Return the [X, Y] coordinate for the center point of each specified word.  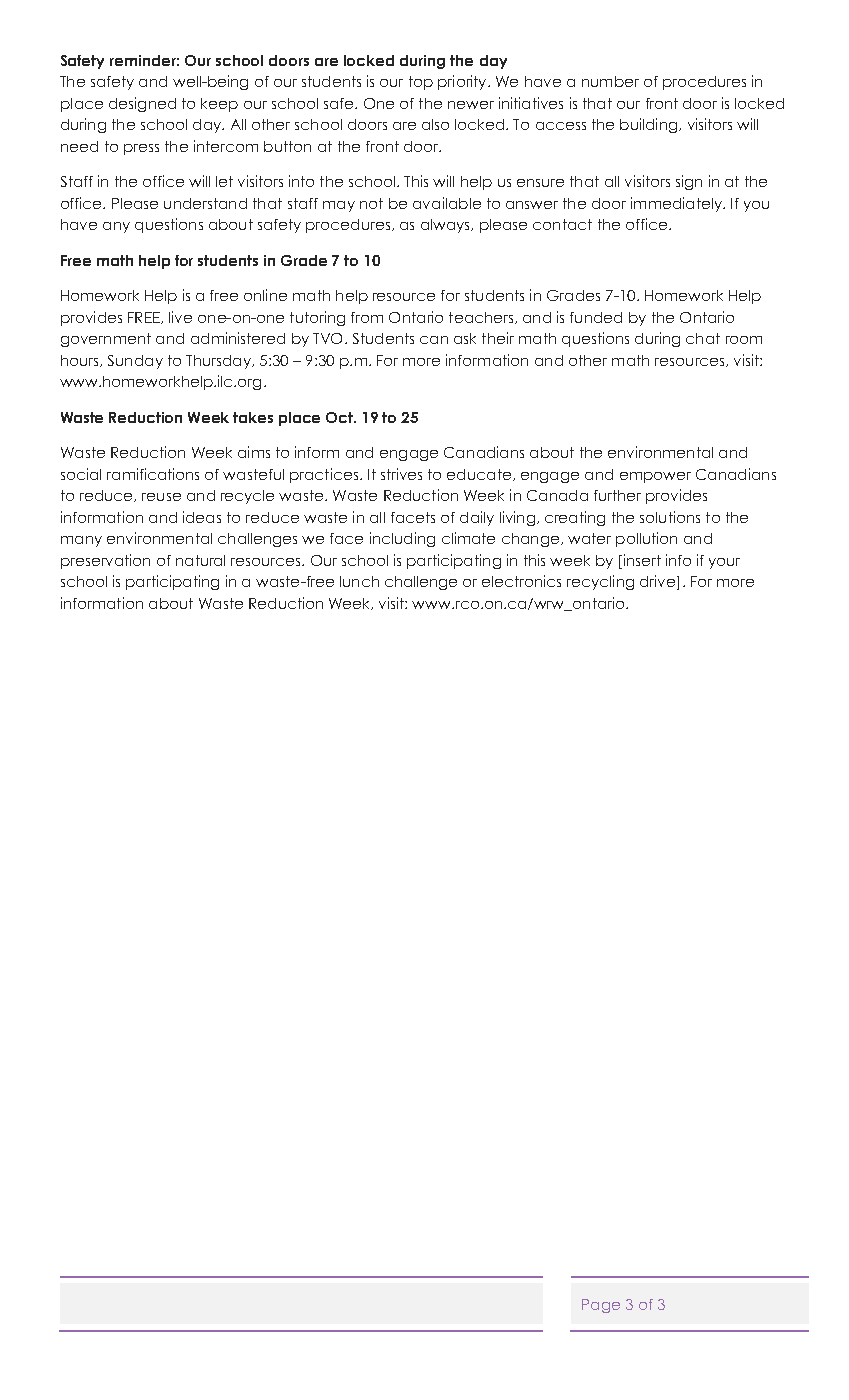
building [650, 125]
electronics [521, 581]
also [435, 124]
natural [200, 560]
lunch [359, 581]
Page [601, 1306]
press [141, 149]
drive [659, 582]
